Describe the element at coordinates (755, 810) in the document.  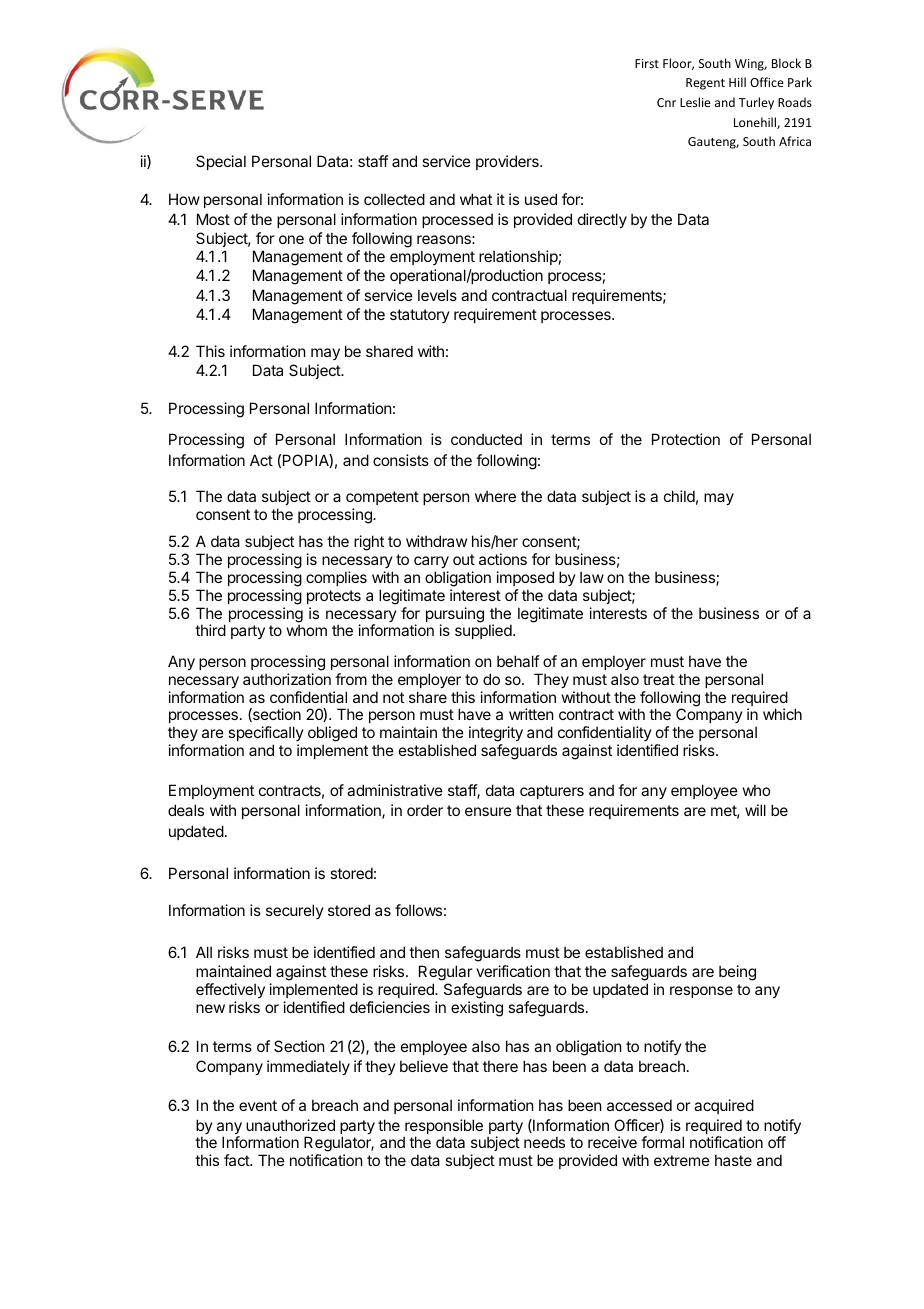
I see `will` at that location.
